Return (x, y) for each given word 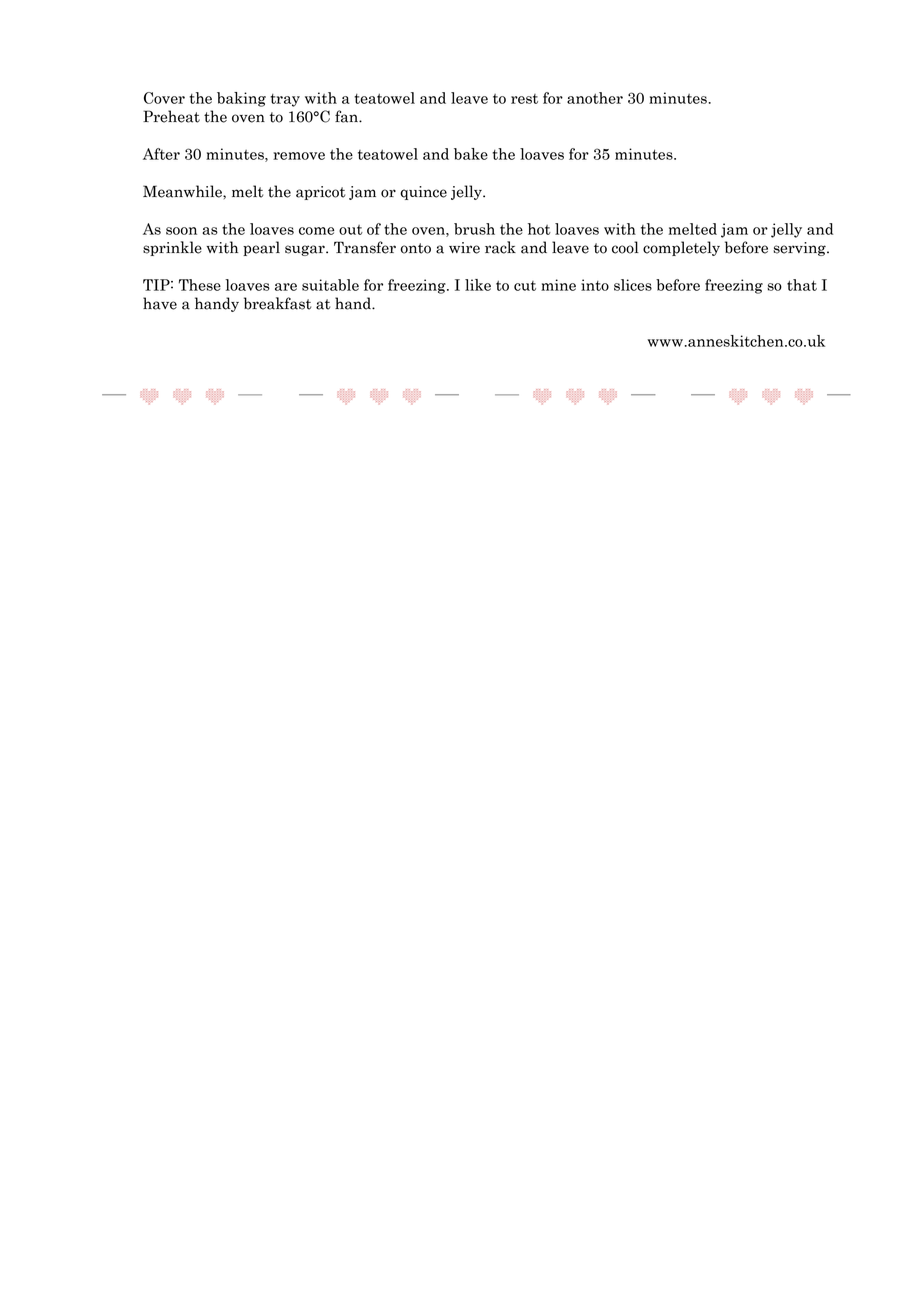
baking (241, 99)
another (595, 98)
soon (181, 231)
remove (299, 156)
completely (681, 248)
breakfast (277, 303)
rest (524, 99)
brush (474, 229)
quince (423, 193)
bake (471, 154)
